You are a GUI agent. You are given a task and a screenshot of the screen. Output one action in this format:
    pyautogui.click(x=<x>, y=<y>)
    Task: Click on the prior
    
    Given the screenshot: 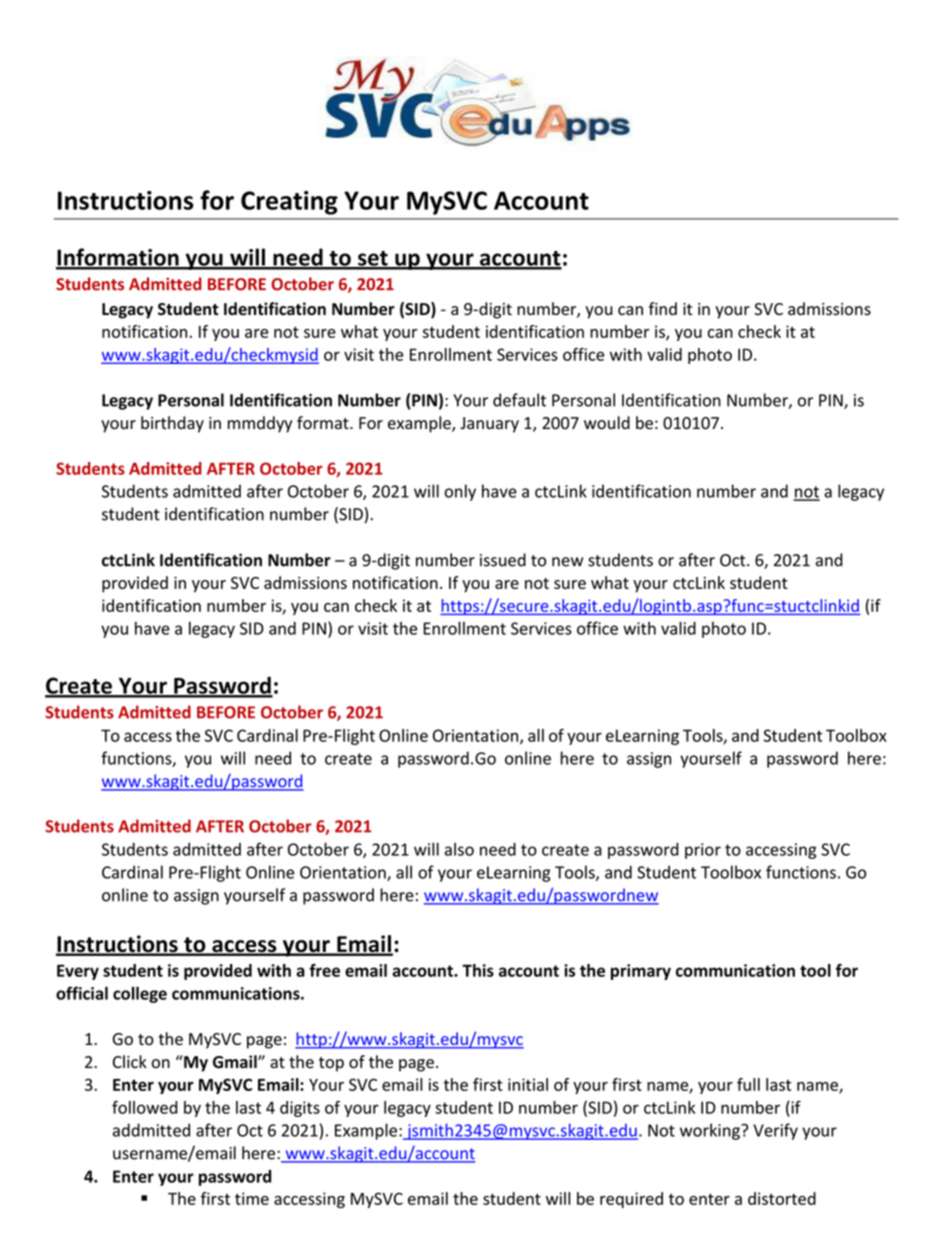 What is the action you would take?
    pyautogui.click(x=703, y=851)
